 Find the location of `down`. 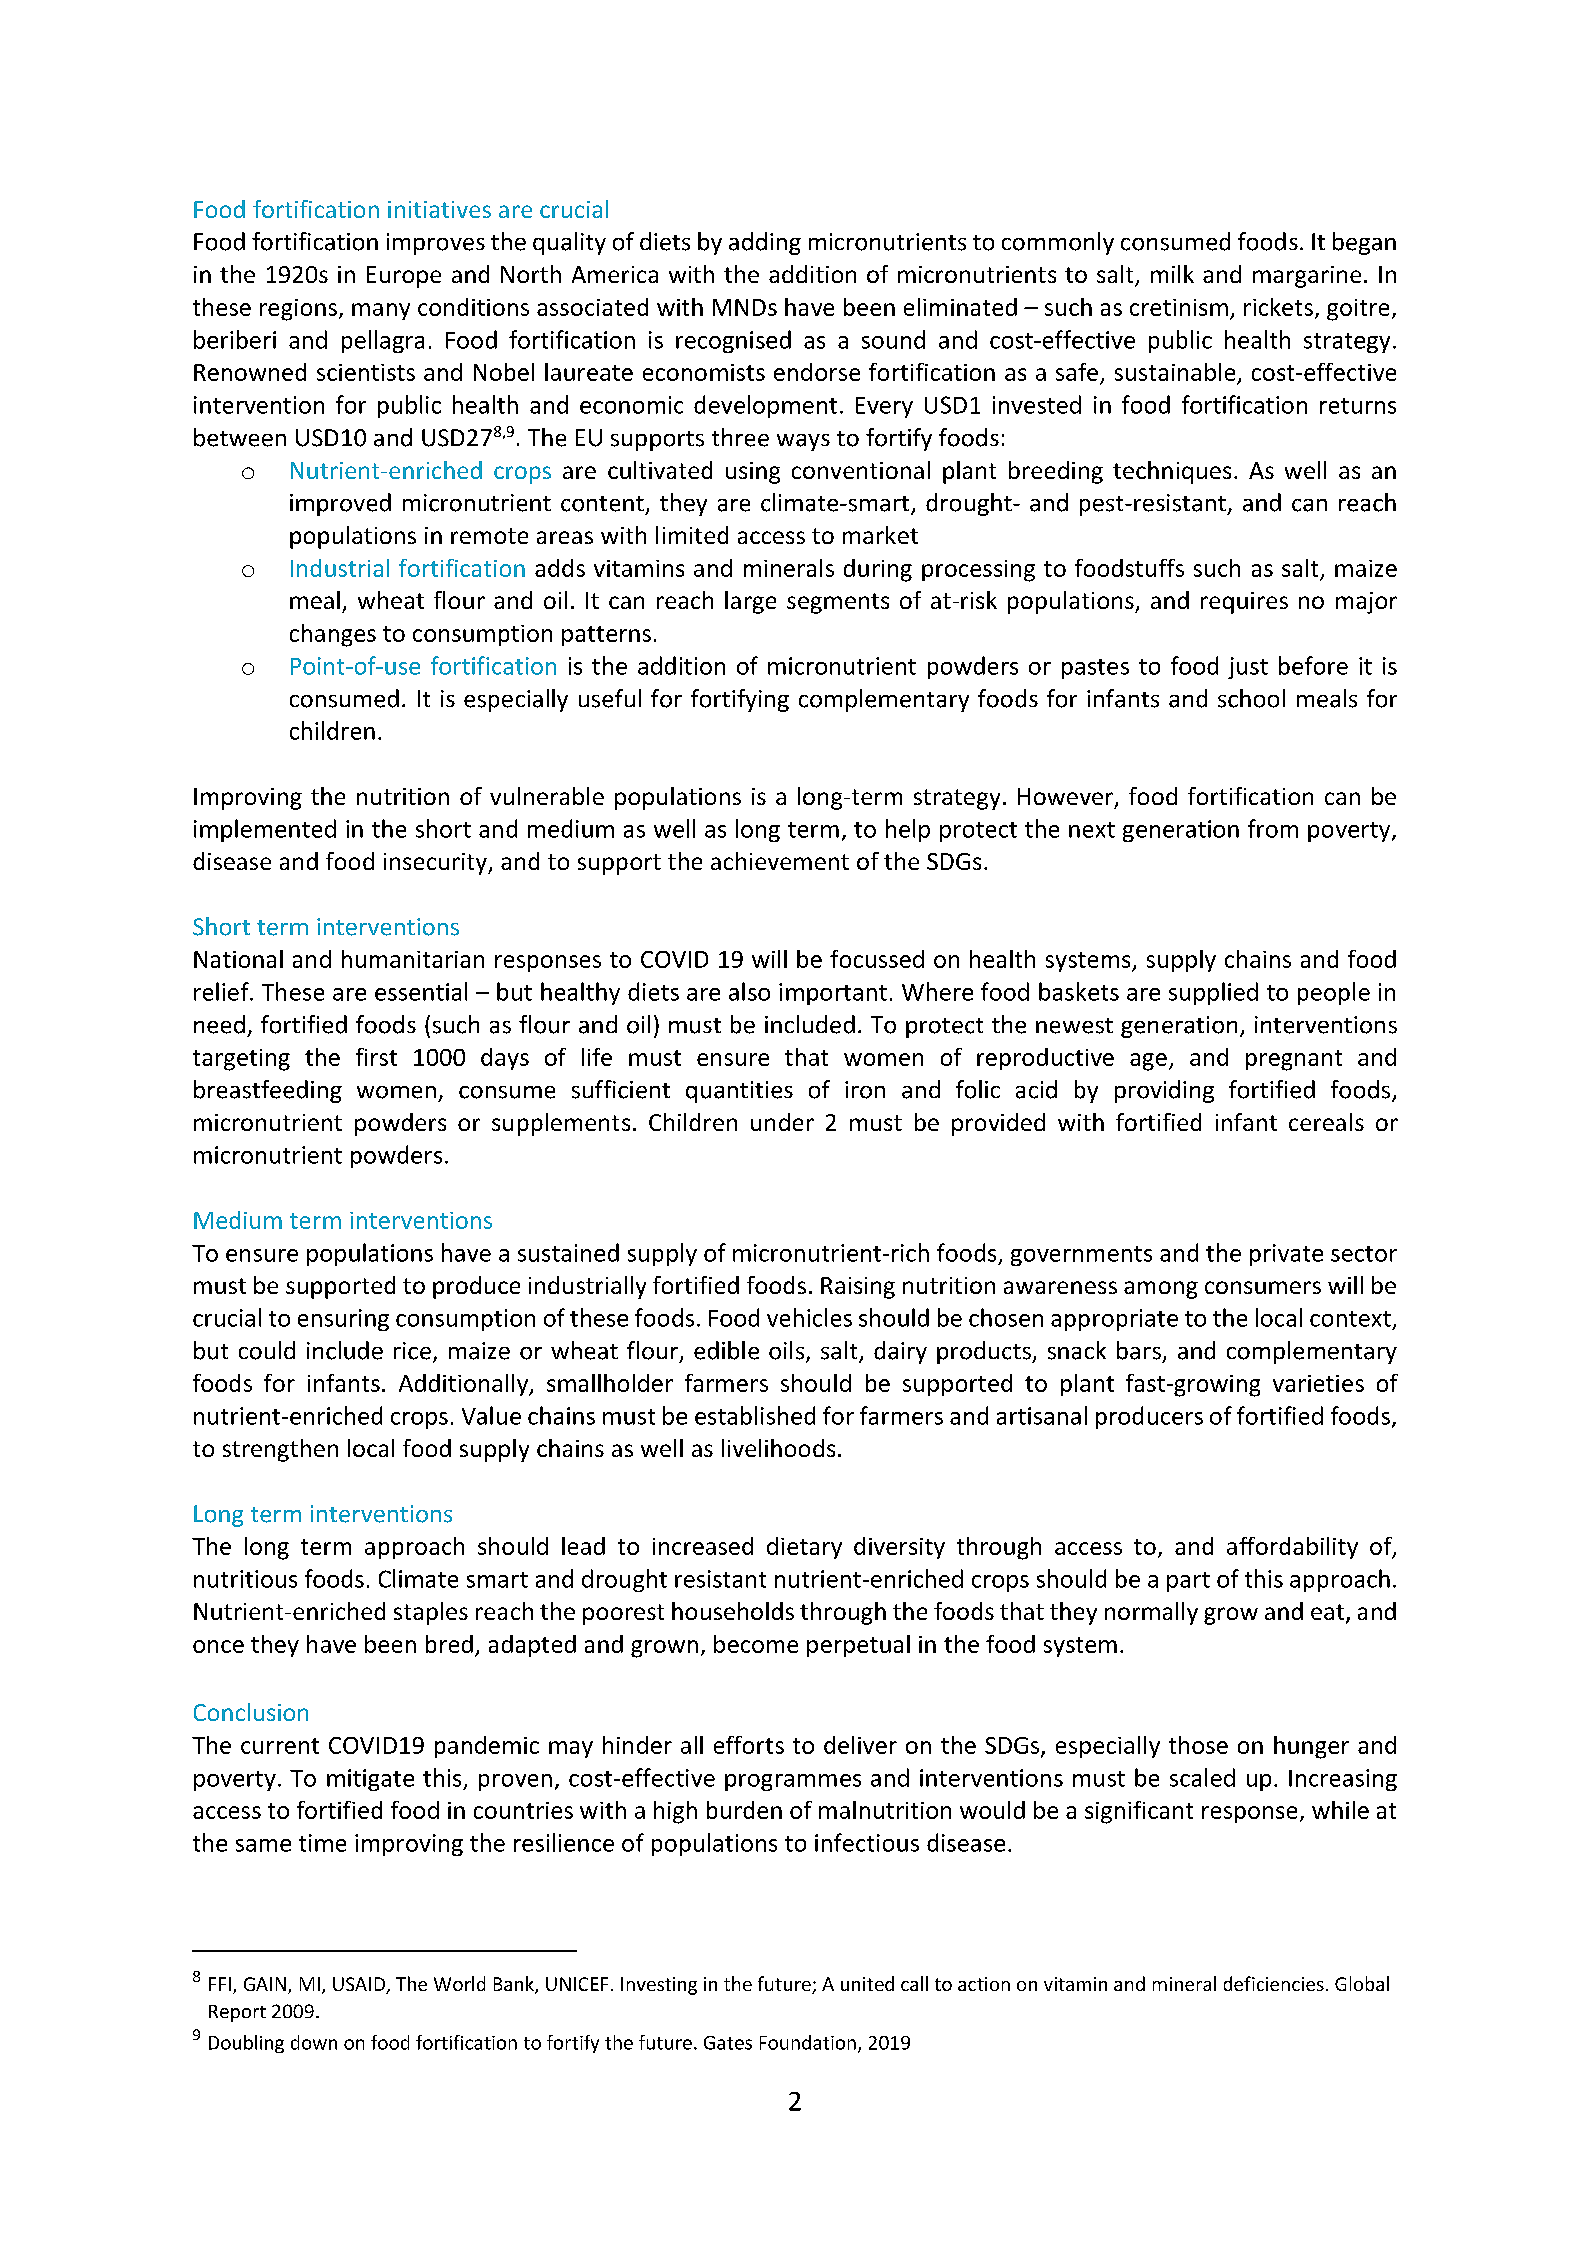

down is located at coordinates (314, 2042).
